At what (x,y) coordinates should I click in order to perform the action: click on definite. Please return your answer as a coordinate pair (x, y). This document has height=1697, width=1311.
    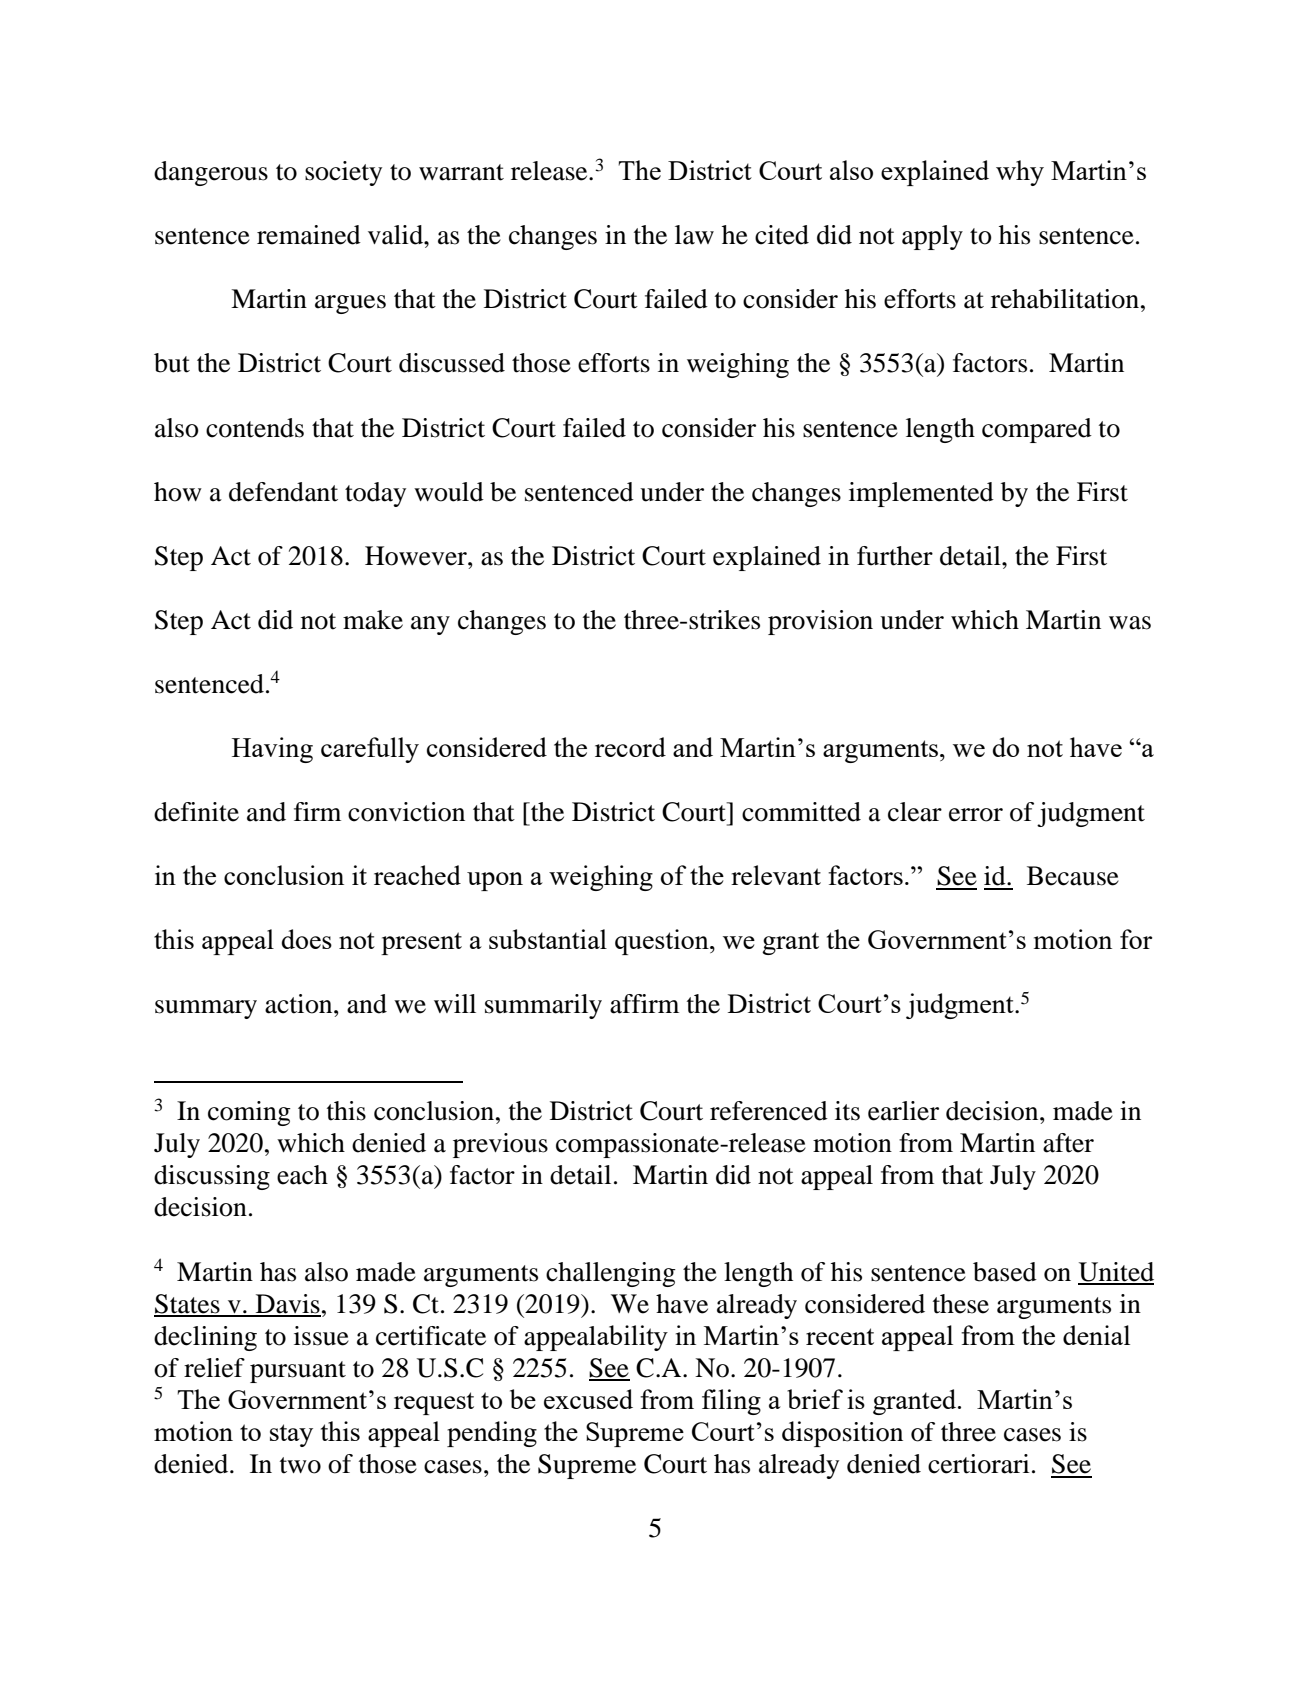
    Looking at the image, I should click on (196, 812).
